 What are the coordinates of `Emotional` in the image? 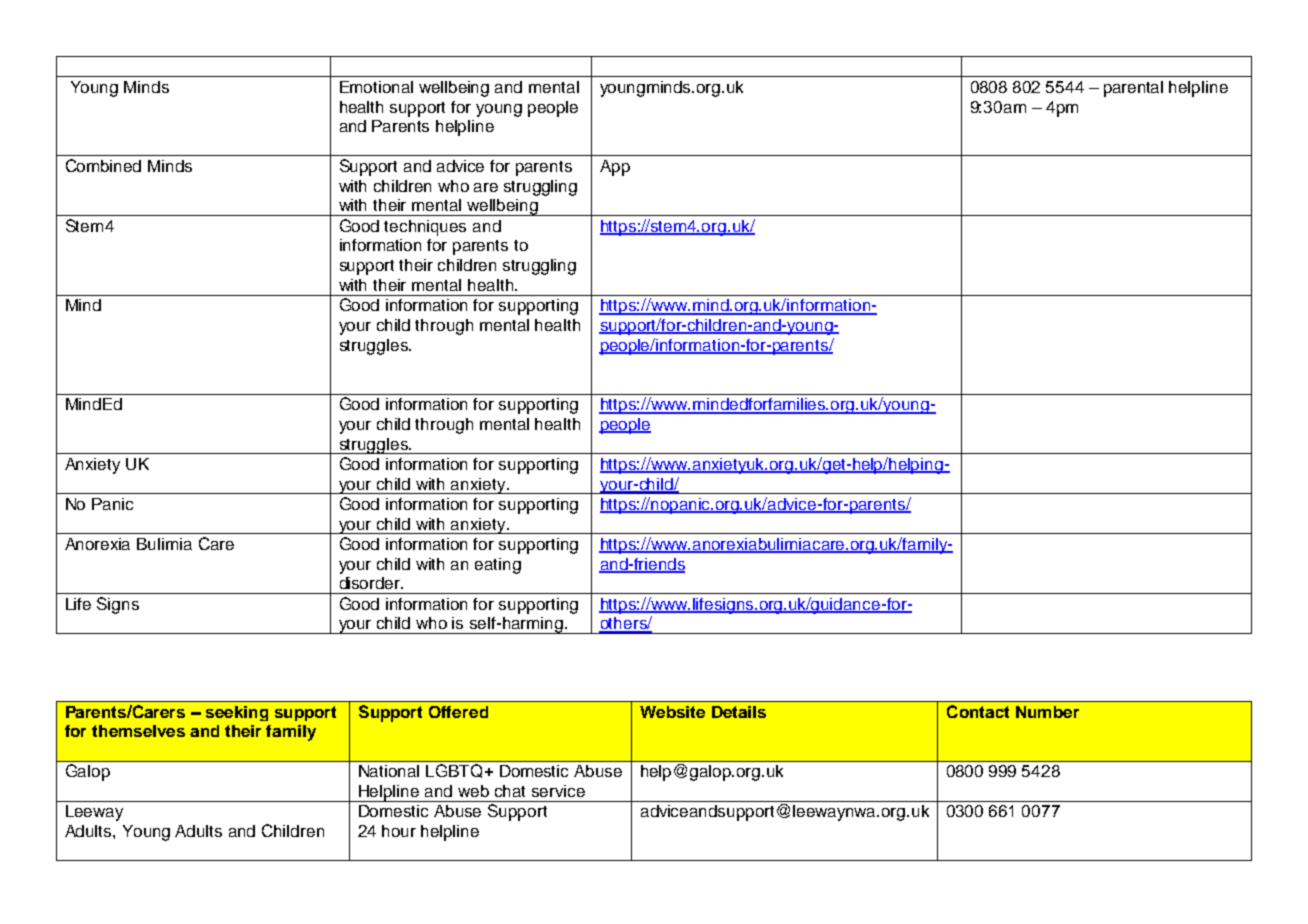 It's located at (376, 87).
